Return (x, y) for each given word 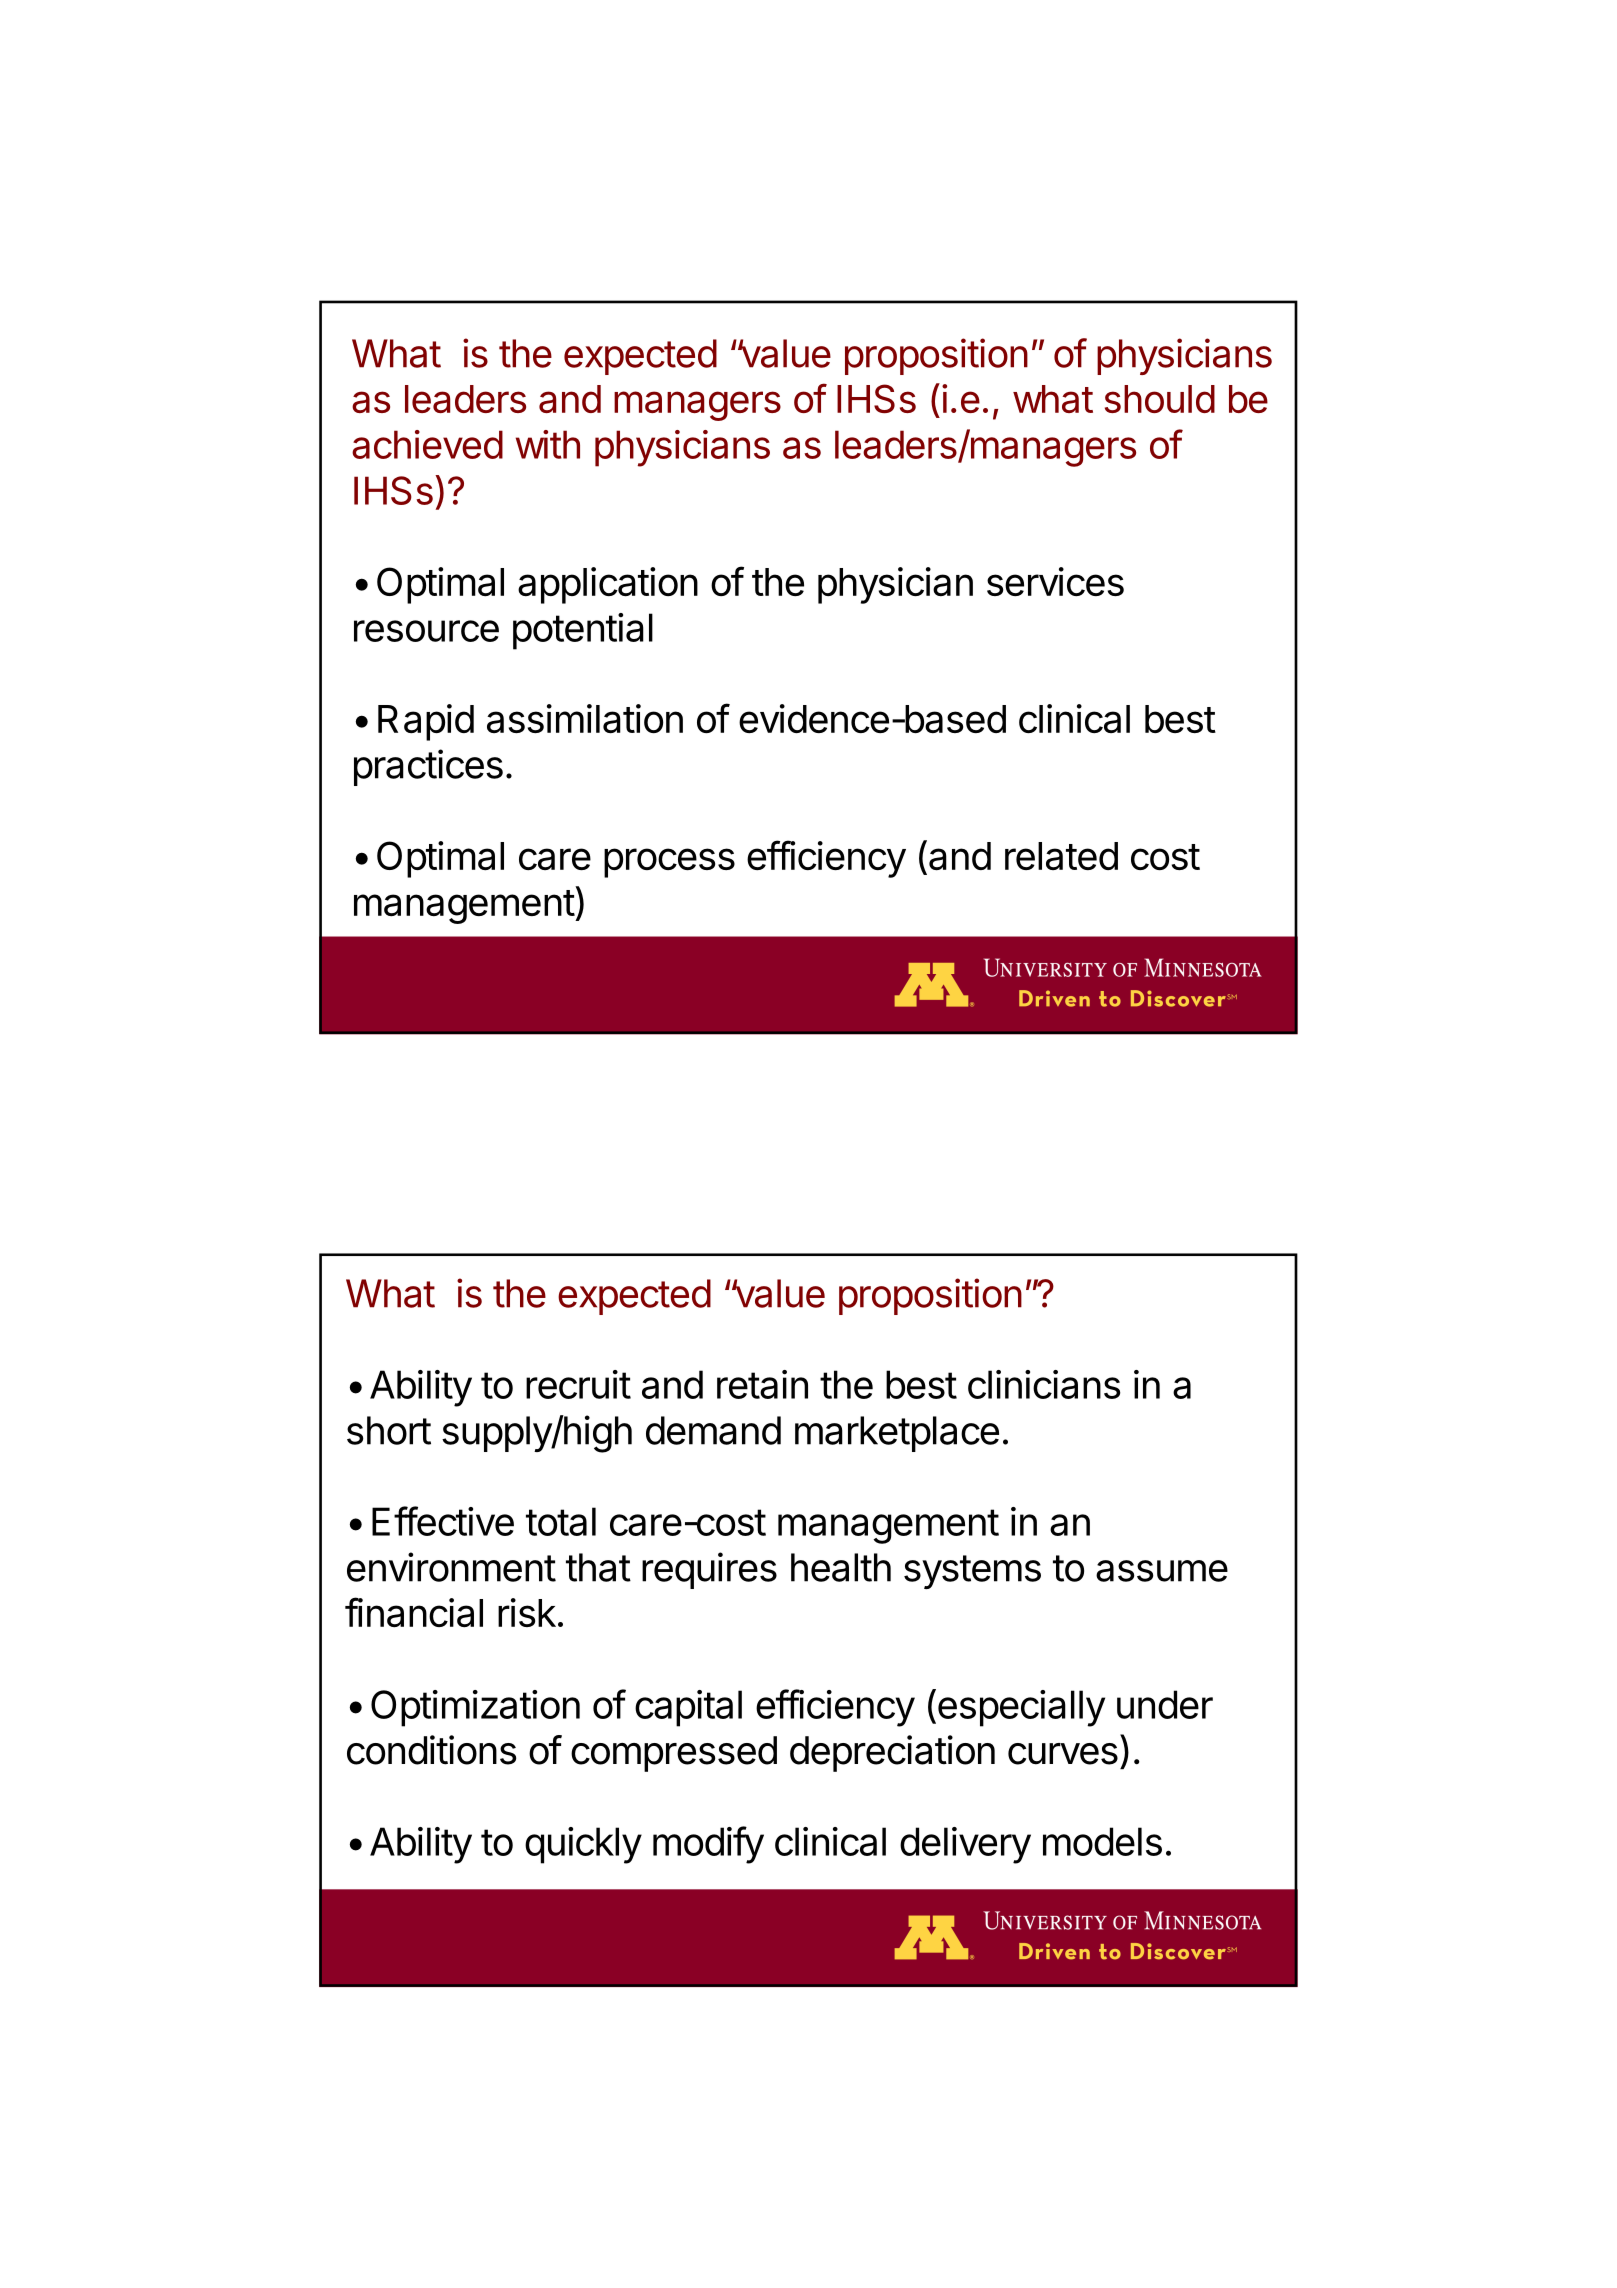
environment (451, 1567)
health (841, 1567)
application (608, 585)
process (669, 863)
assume (1162, 1571)
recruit (578, 1384)
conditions (431, 1750)
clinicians (1044, 1384)
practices (428, 767)
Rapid (426, 722)
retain (762, 1384)
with (548, 444)
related (1061, 856)
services (1055, 581)
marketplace (897, 1434)
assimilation (585, 719)
